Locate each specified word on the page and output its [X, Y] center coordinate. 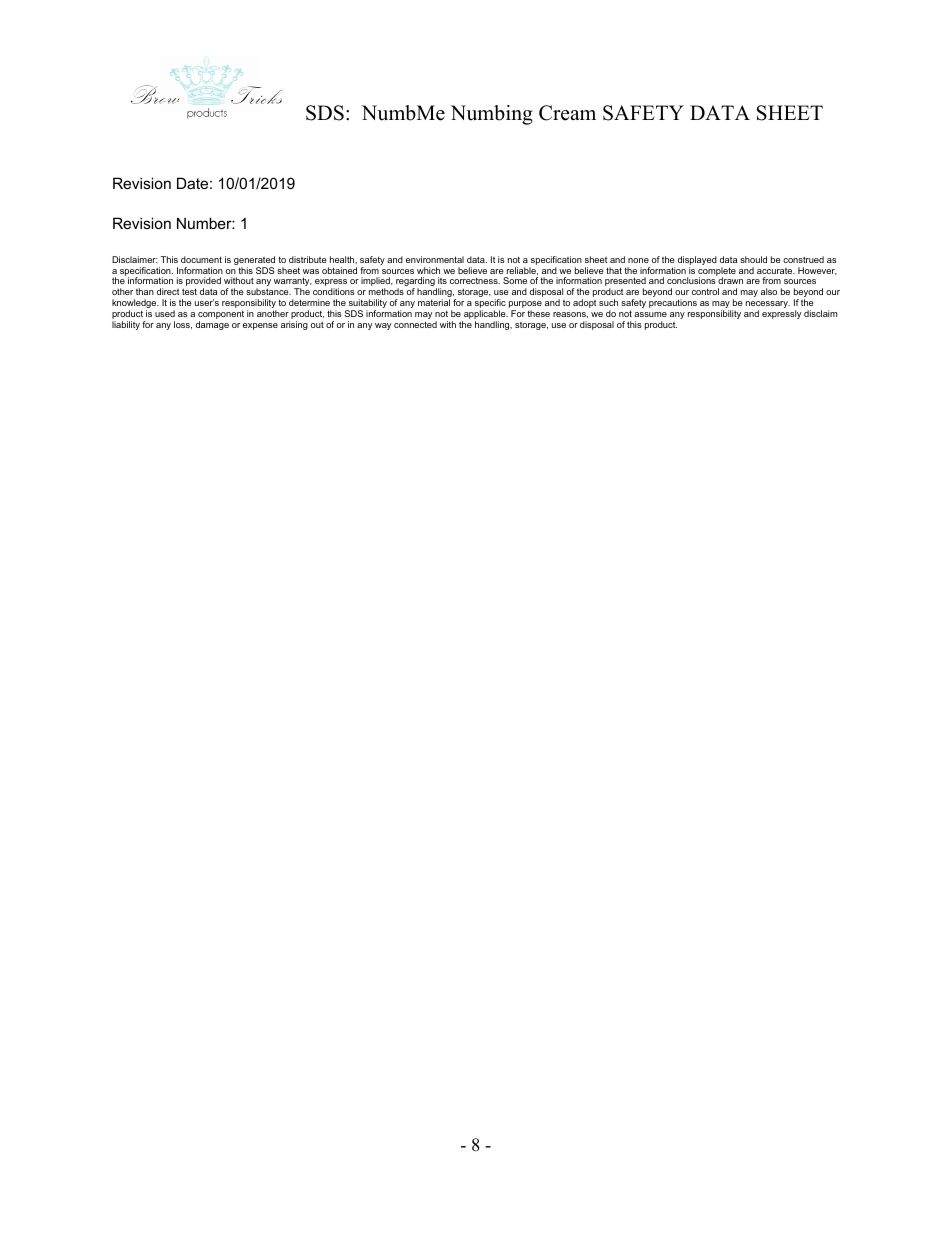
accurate [776, 271]
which [428, 270]
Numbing [492, 115]
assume [650, 314]
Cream [567, 113]
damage [212, 325]
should [753, 259]
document [201, 259]
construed [803, 259]
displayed [697, 262]
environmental [435, 259]
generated [254, 262]
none [638, 260]
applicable [485, 316]
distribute [308, 259]
